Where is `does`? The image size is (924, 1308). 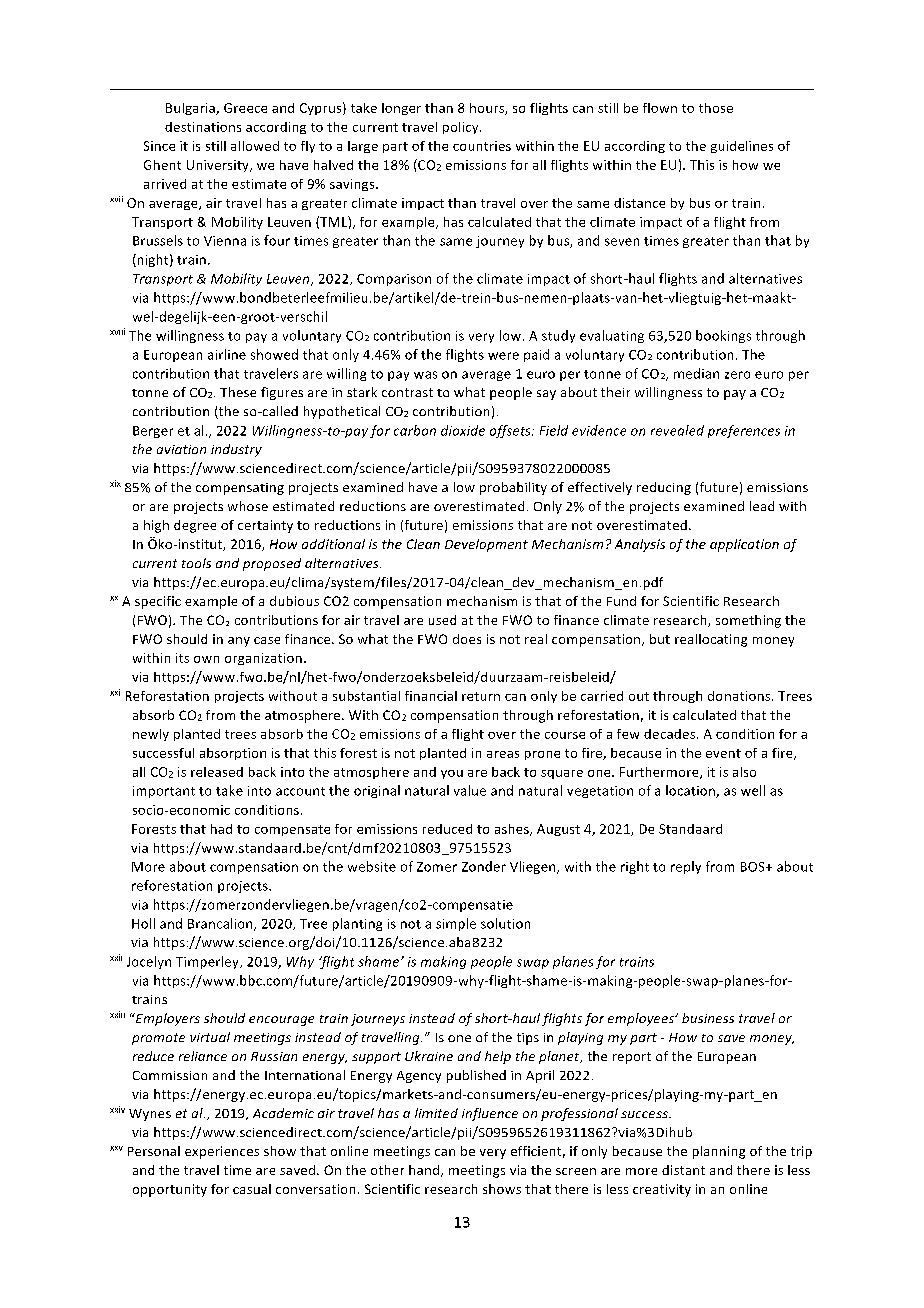 does is located at coordinates (467, 639).
